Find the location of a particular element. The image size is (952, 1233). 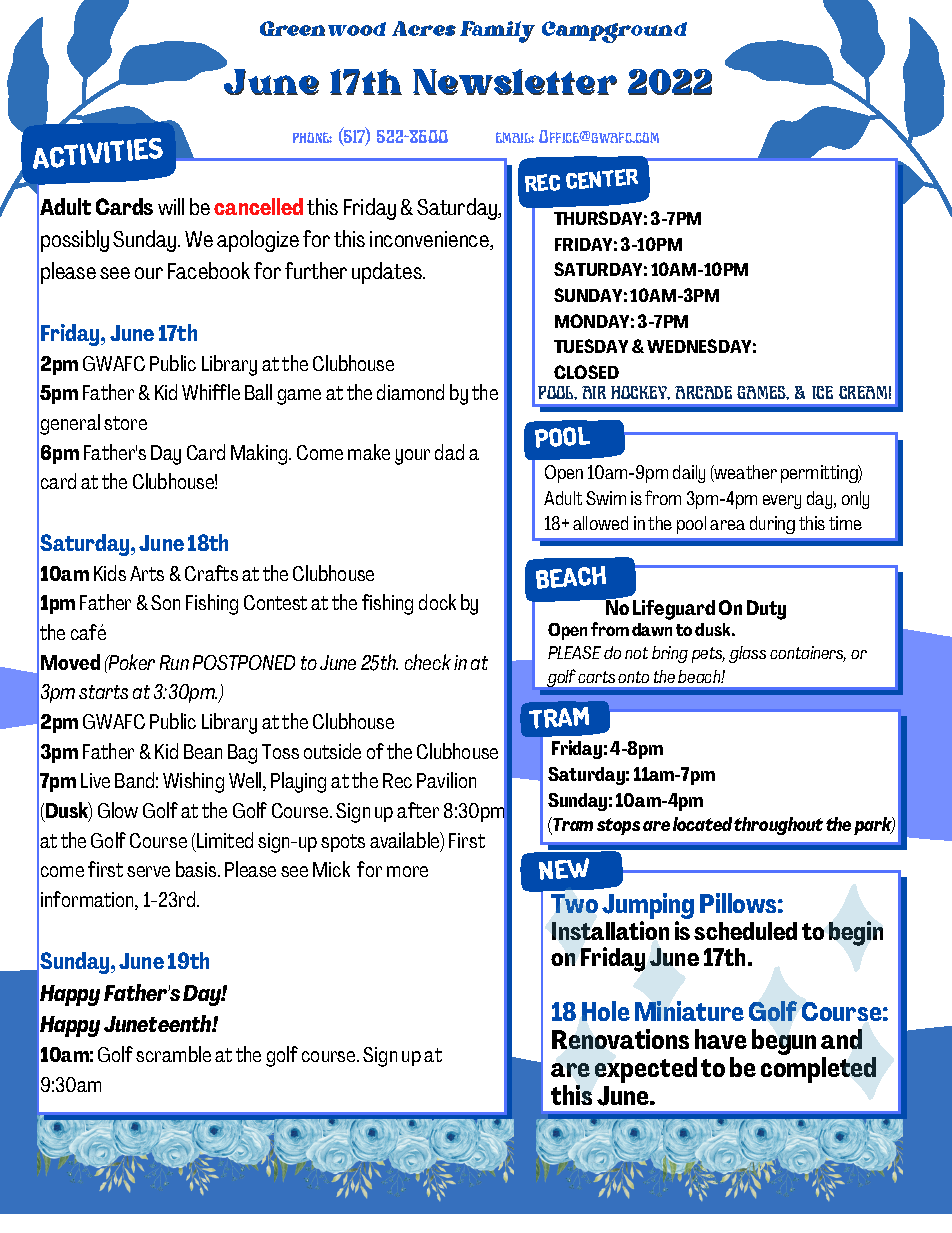

Campground is located at coordinates (614, 32).
